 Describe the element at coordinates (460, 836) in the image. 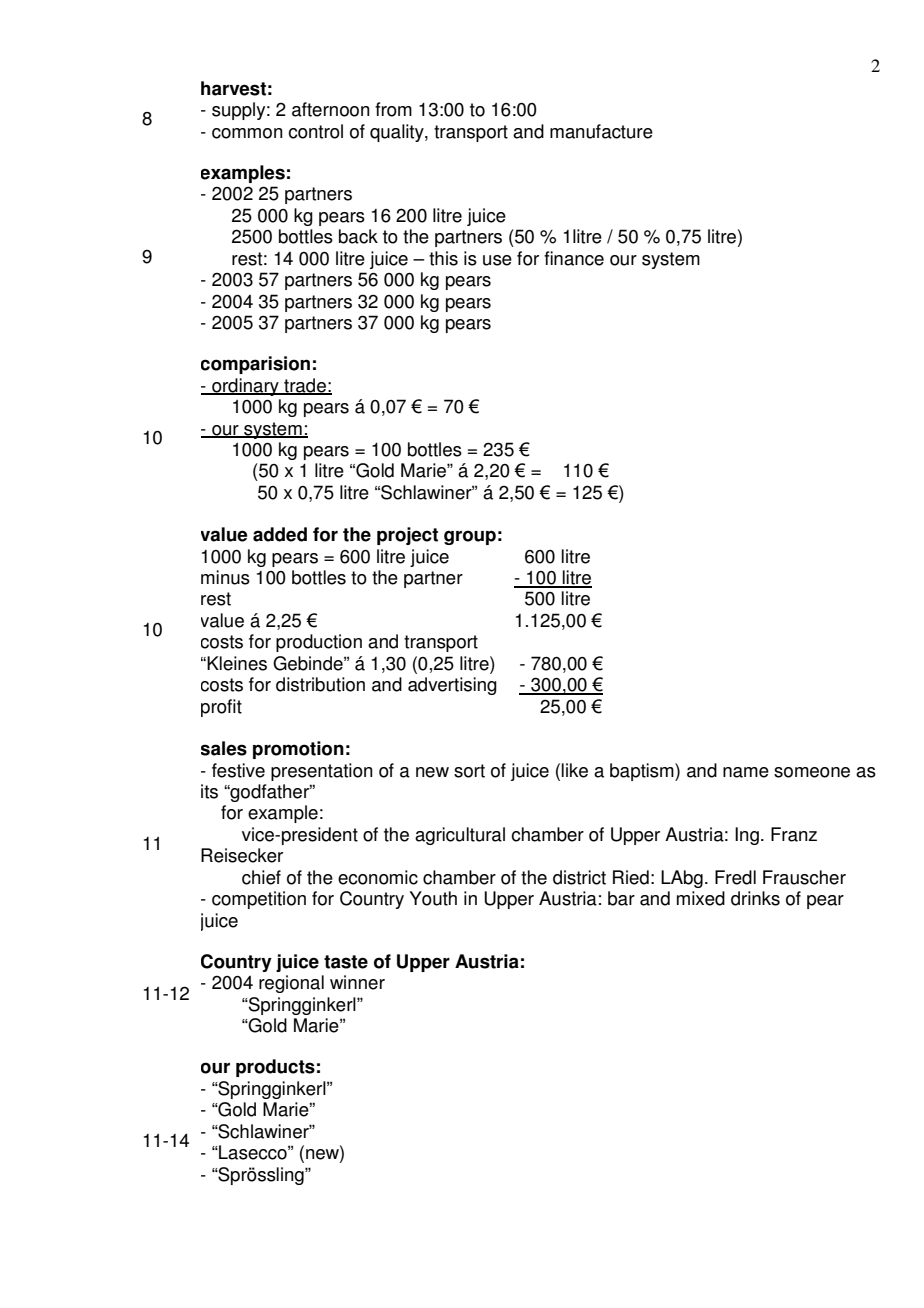

I see `agricultural` at that location.
